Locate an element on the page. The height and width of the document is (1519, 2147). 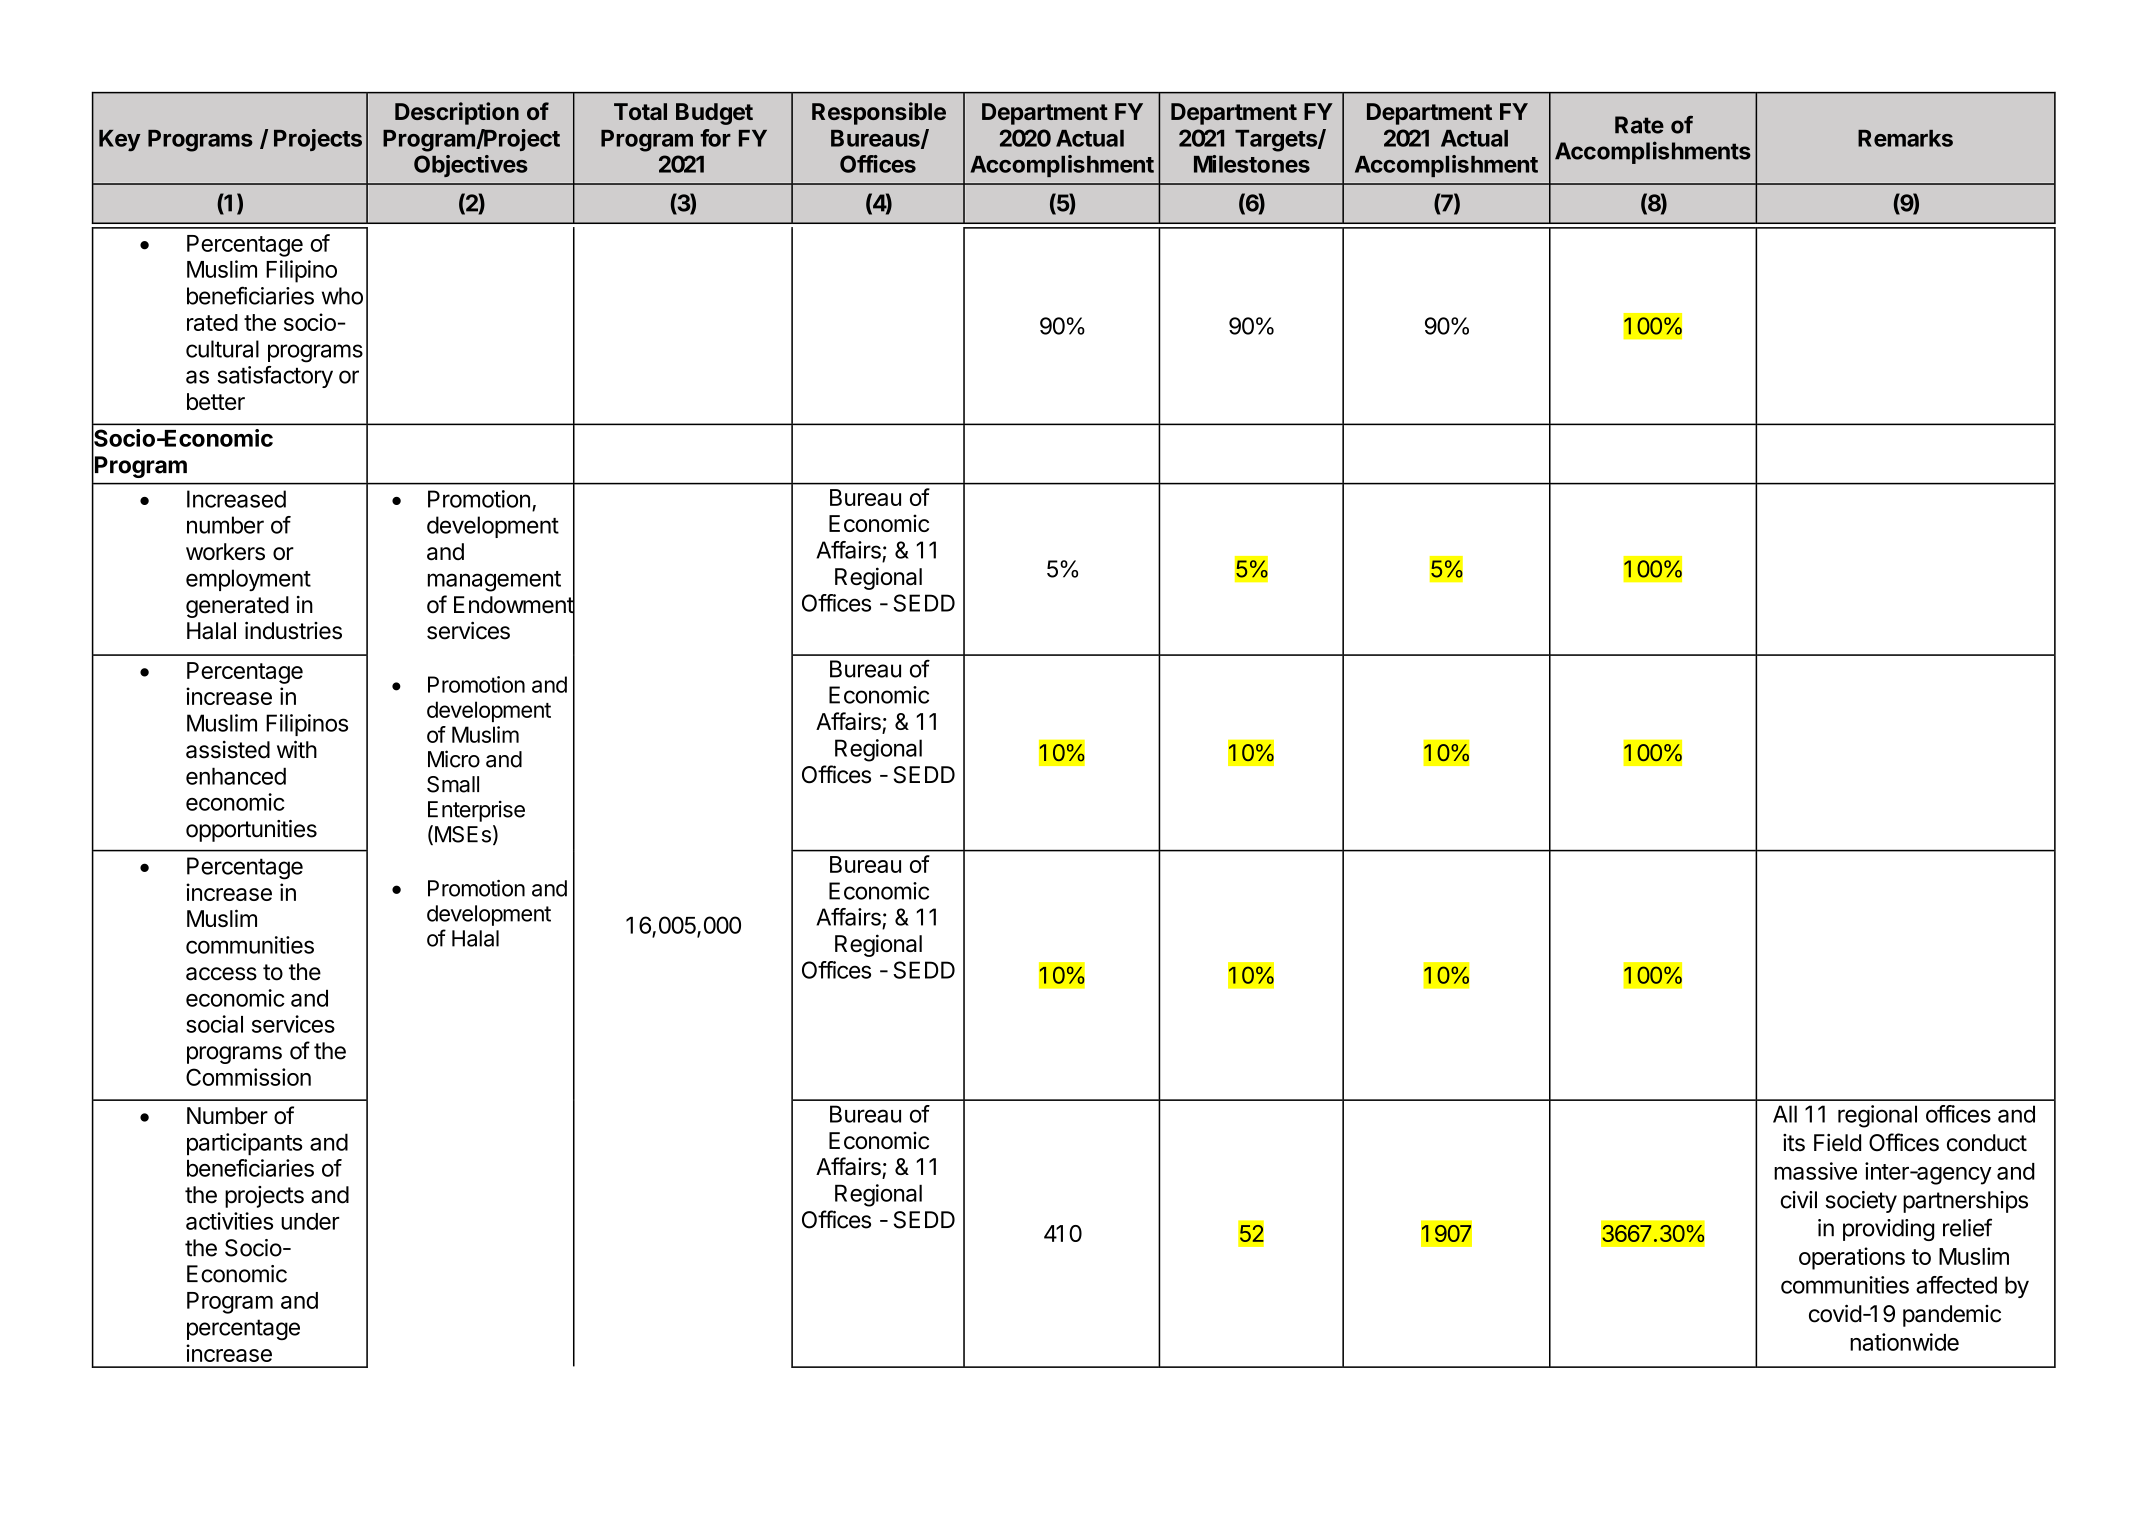
Micro is located at coordinates (454, 759).
